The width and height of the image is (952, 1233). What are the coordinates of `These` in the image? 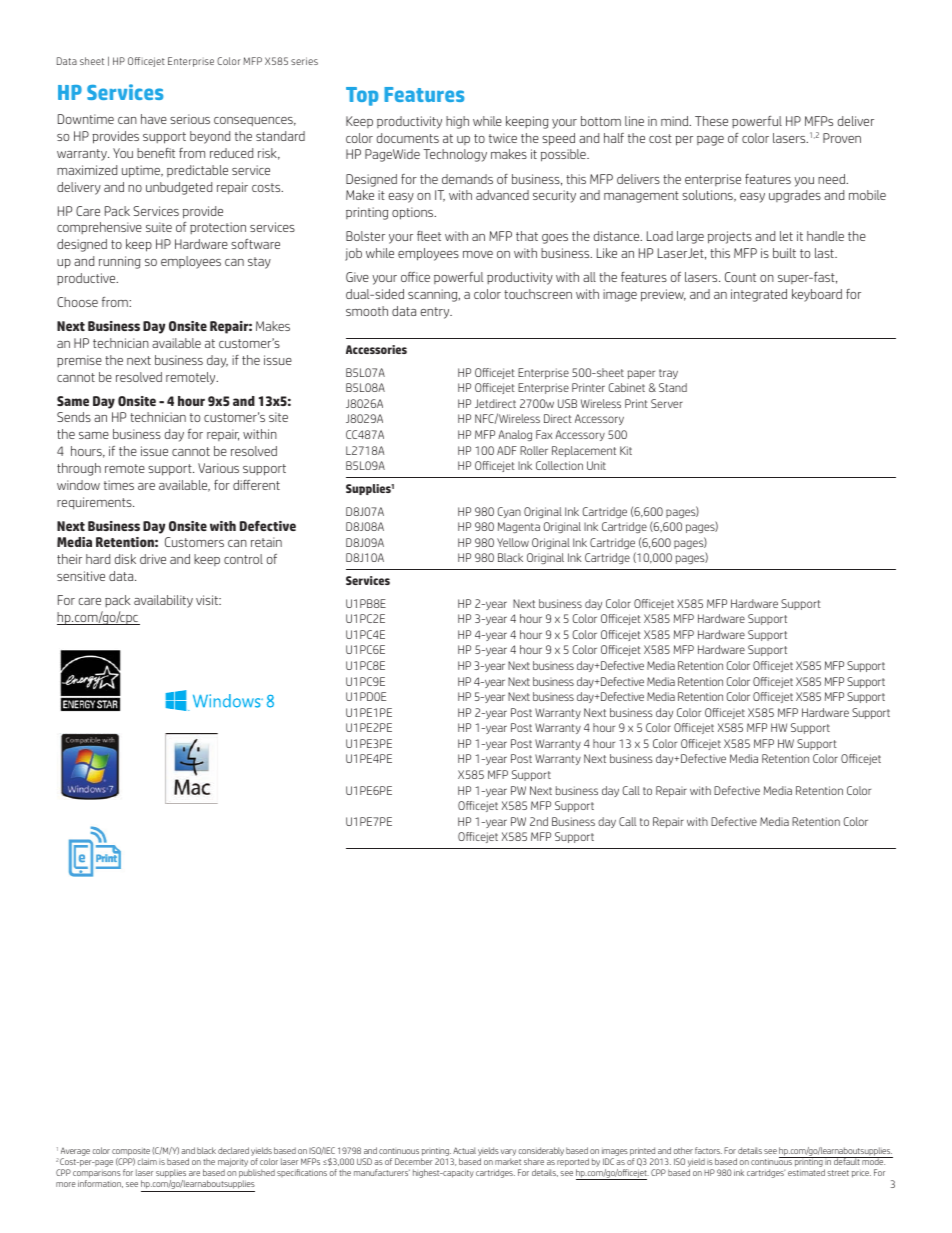 It's located at (711, 121).
